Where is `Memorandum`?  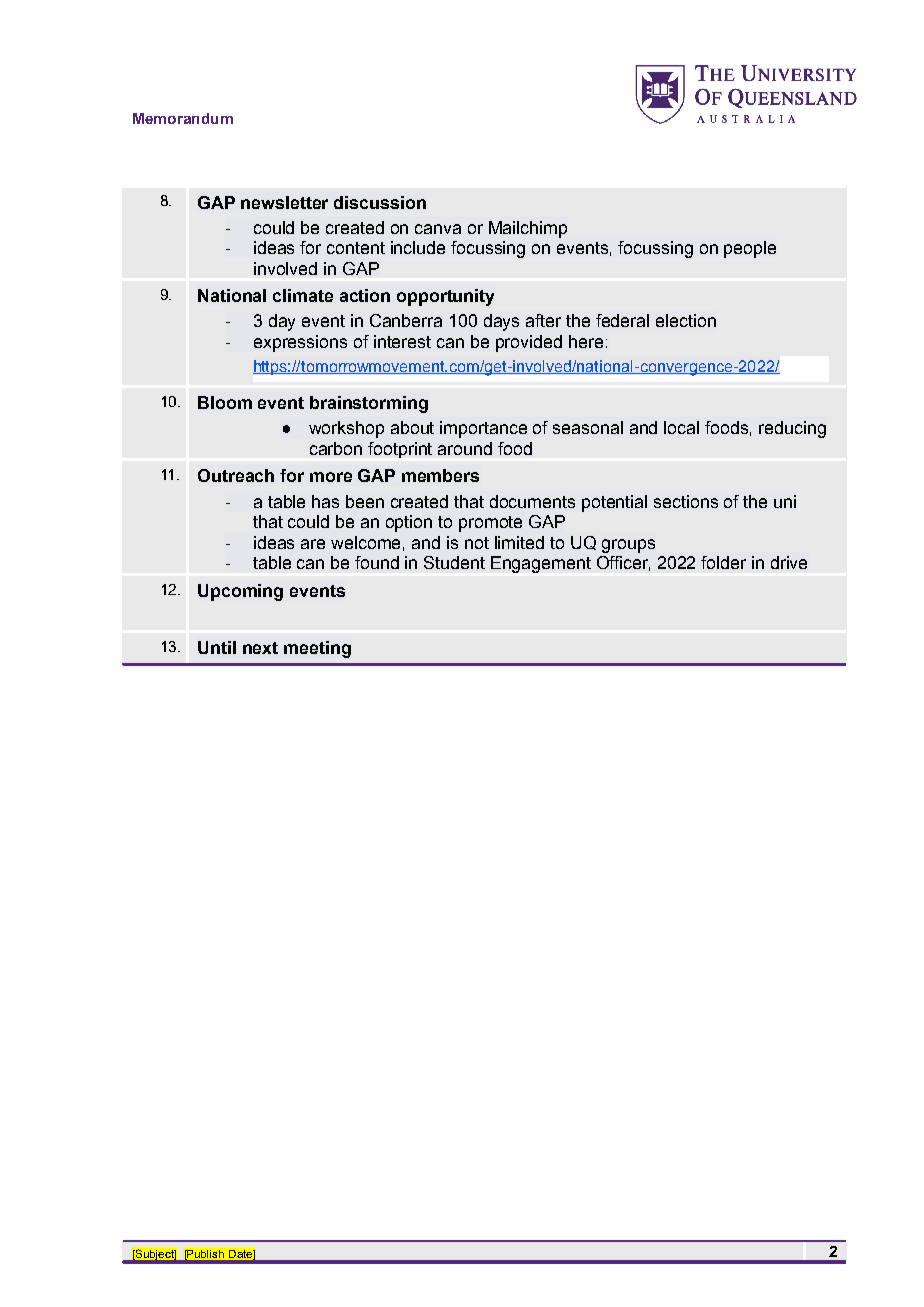 Memorandum is located at coordinates (183, 118).
